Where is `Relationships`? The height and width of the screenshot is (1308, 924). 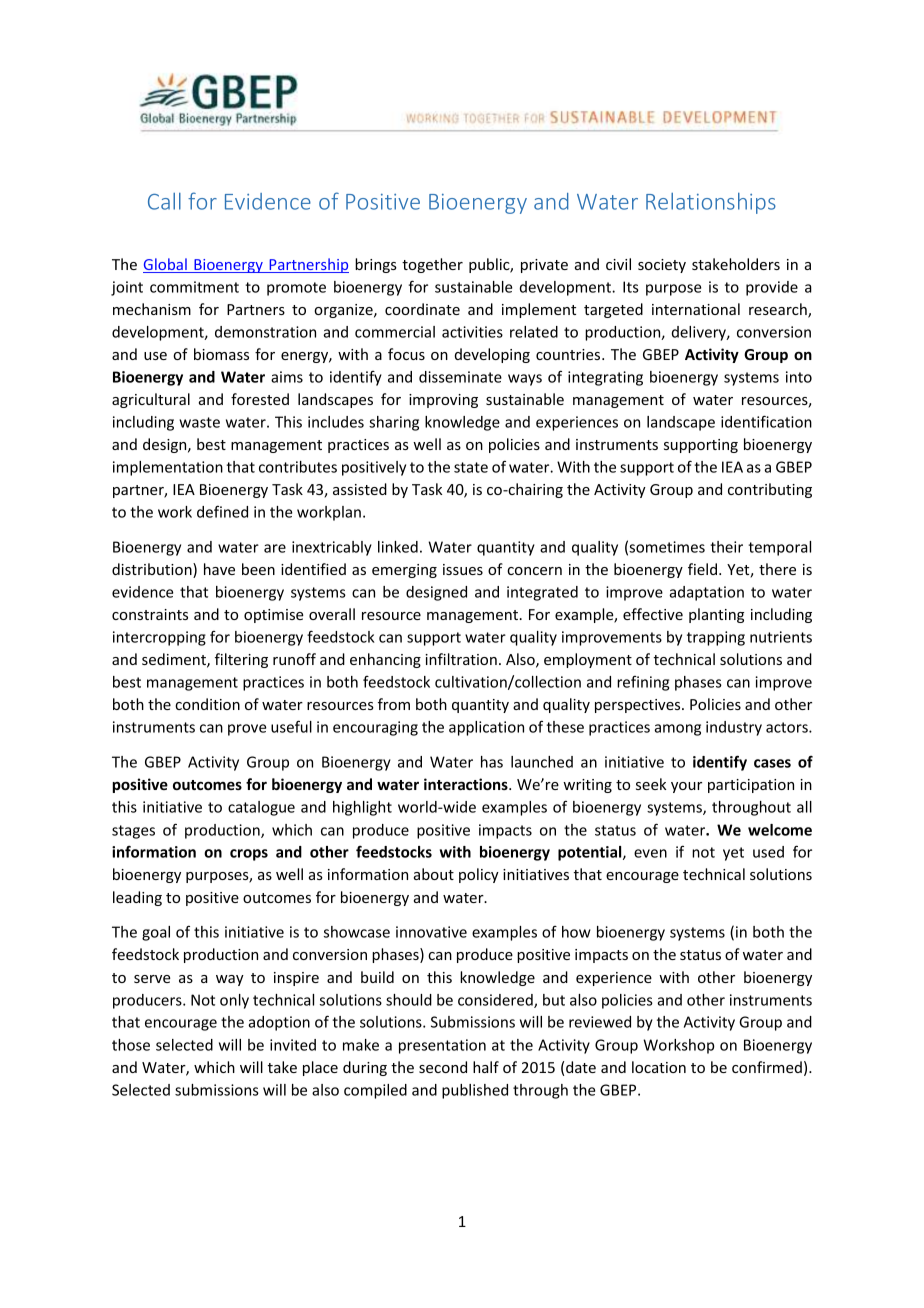
Relationships is located at coordinates (711, 203).
